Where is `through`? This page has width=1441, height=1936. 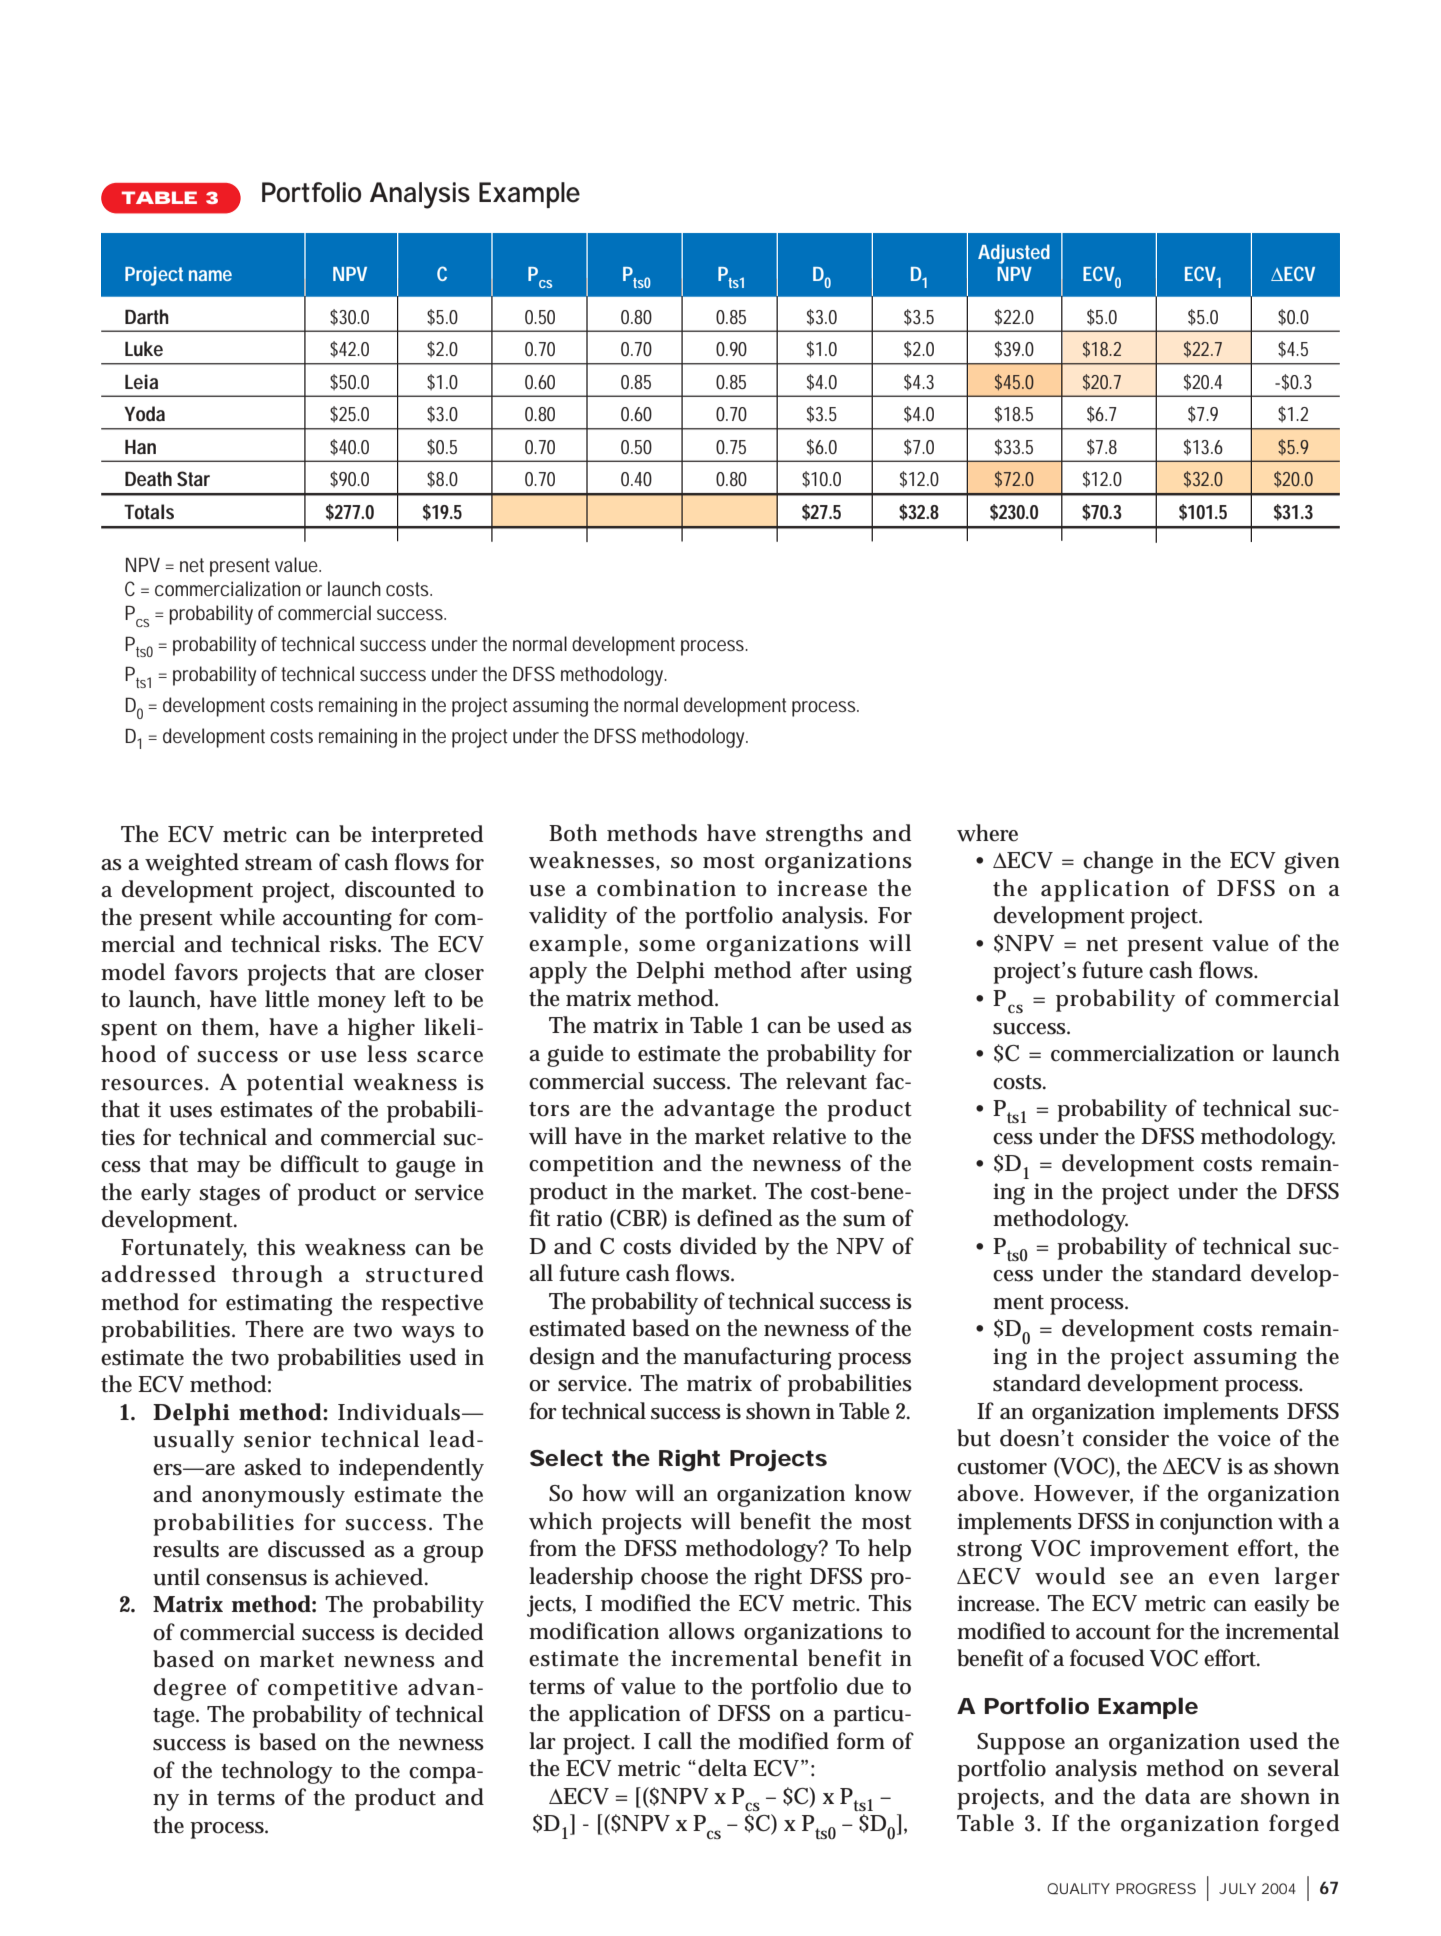
through is located at coordinates (277, 1276).
